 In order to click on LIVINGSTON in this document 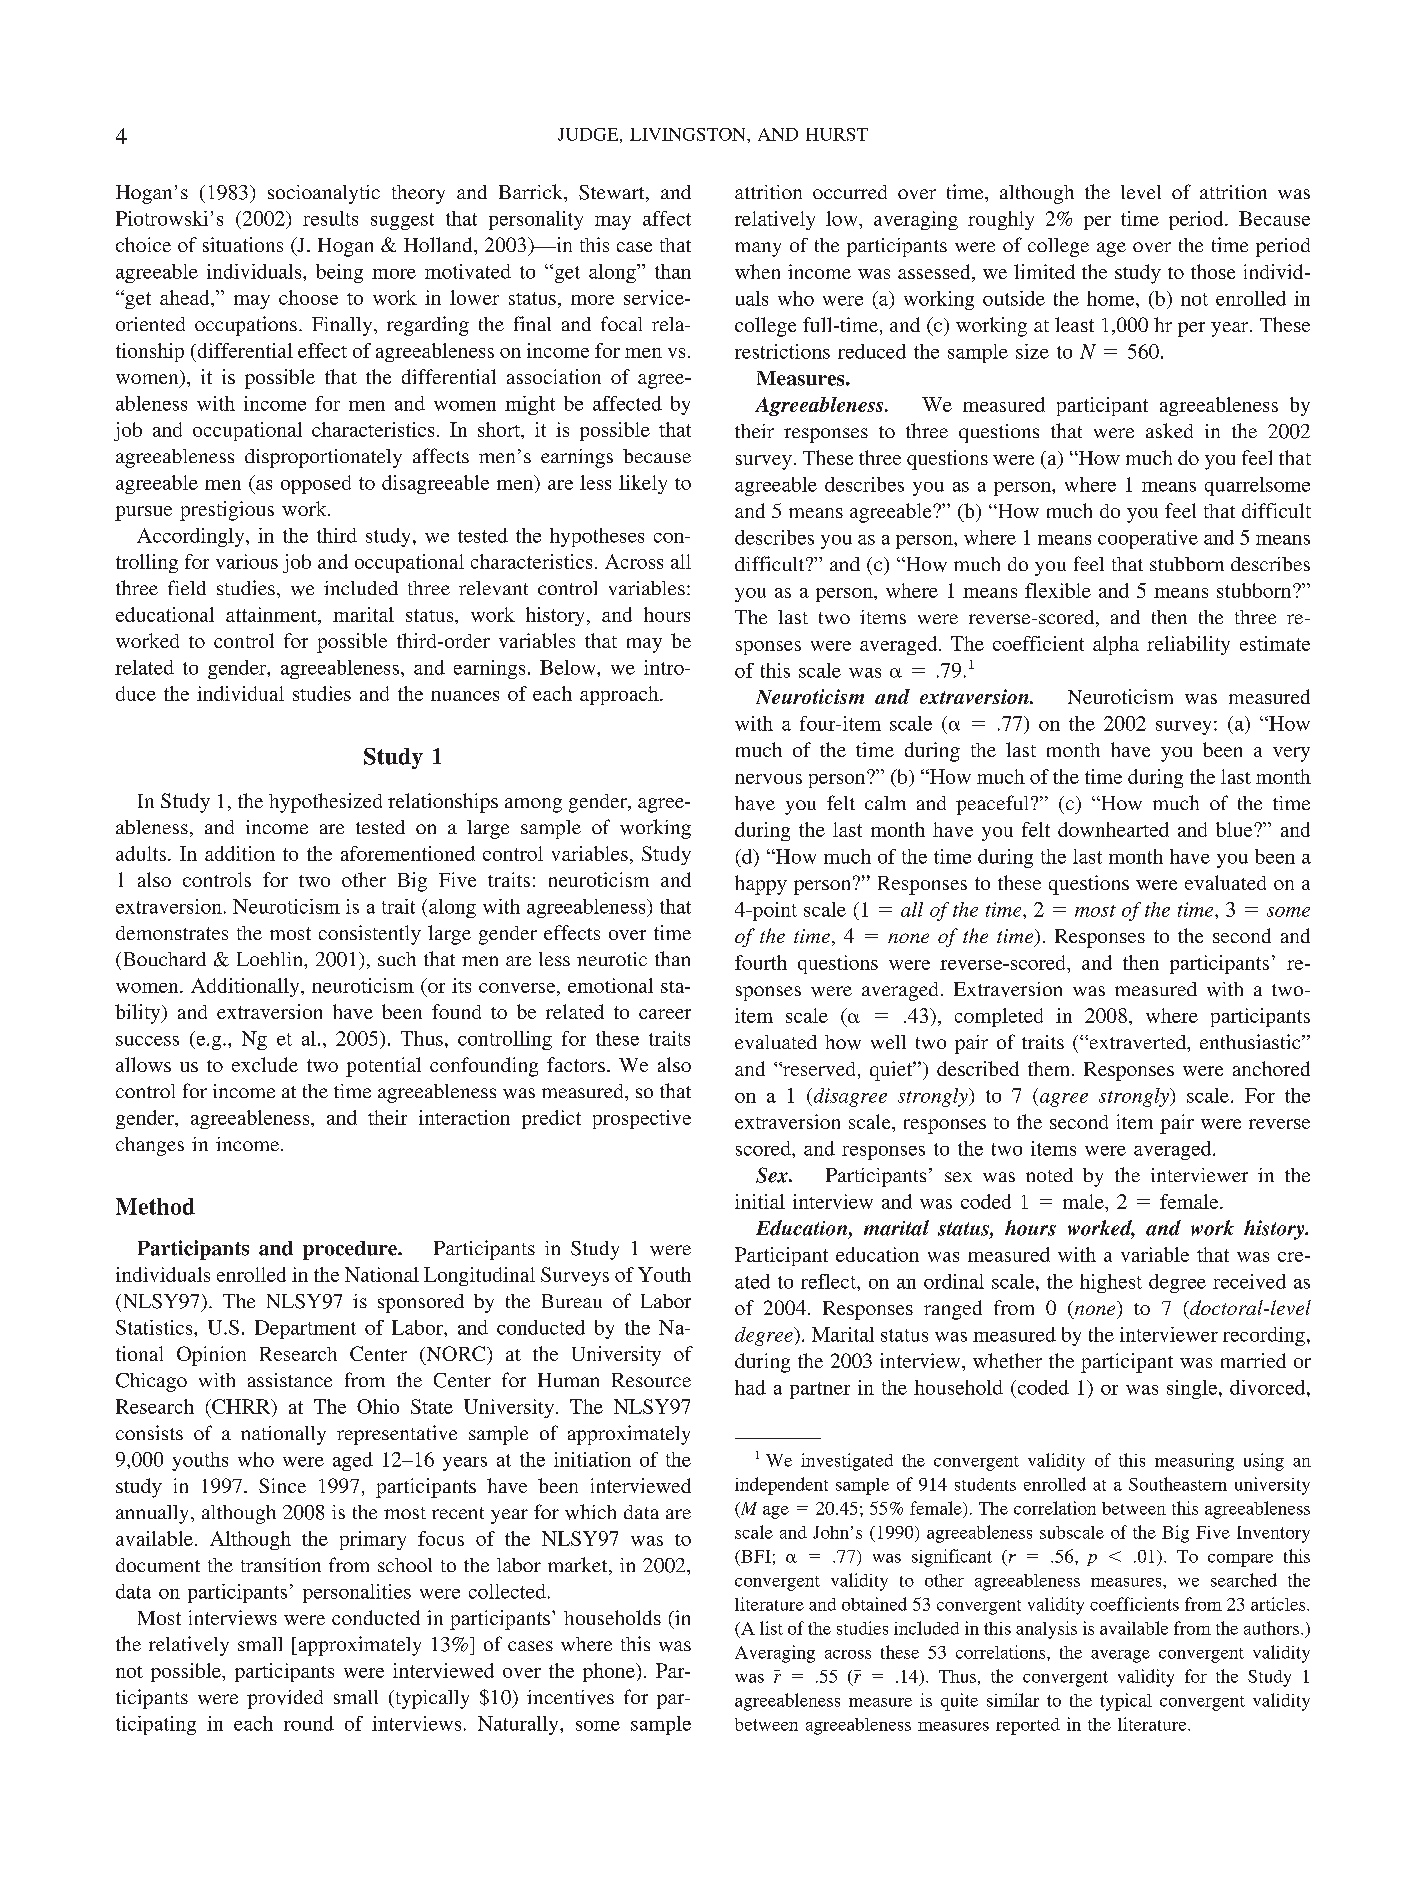, I will do `click(689, 134)`.
